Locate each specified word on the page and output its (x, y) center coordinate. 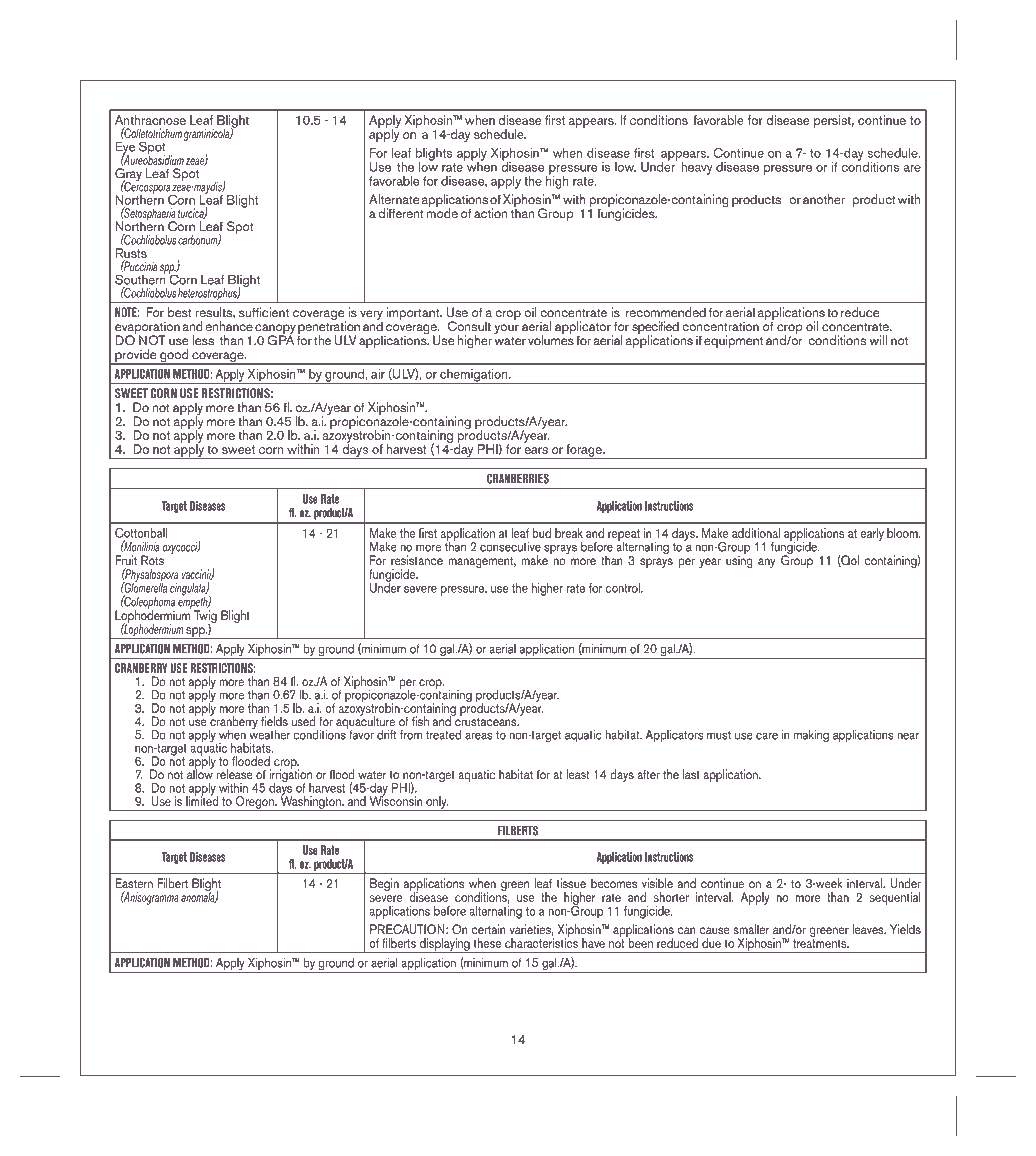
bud (541, 533)
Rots (152, 560)
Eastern (134, 883)
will (878, 340)
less (203, 340)
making (811, 736)
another (824, 199)
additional (756, 533)
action (491, 213)
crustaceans (486, 721)
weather (270, 733)
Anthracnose (150, 121)
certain (489, 929)
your (506, 330)
